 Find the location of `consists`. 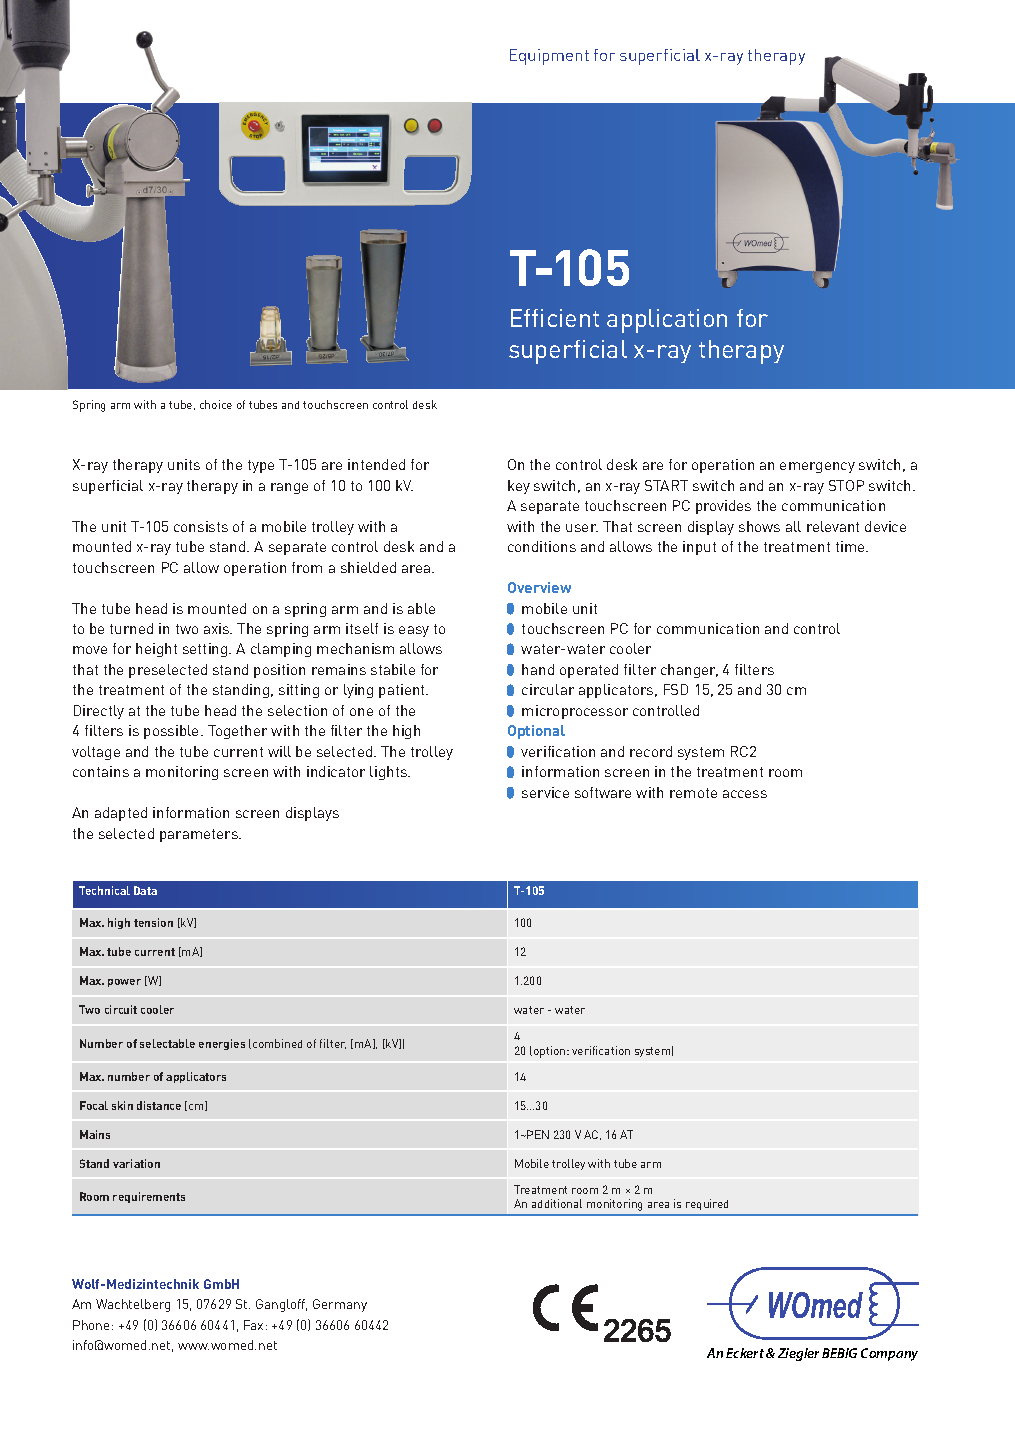

consists is located at coordinates (201, 526).
